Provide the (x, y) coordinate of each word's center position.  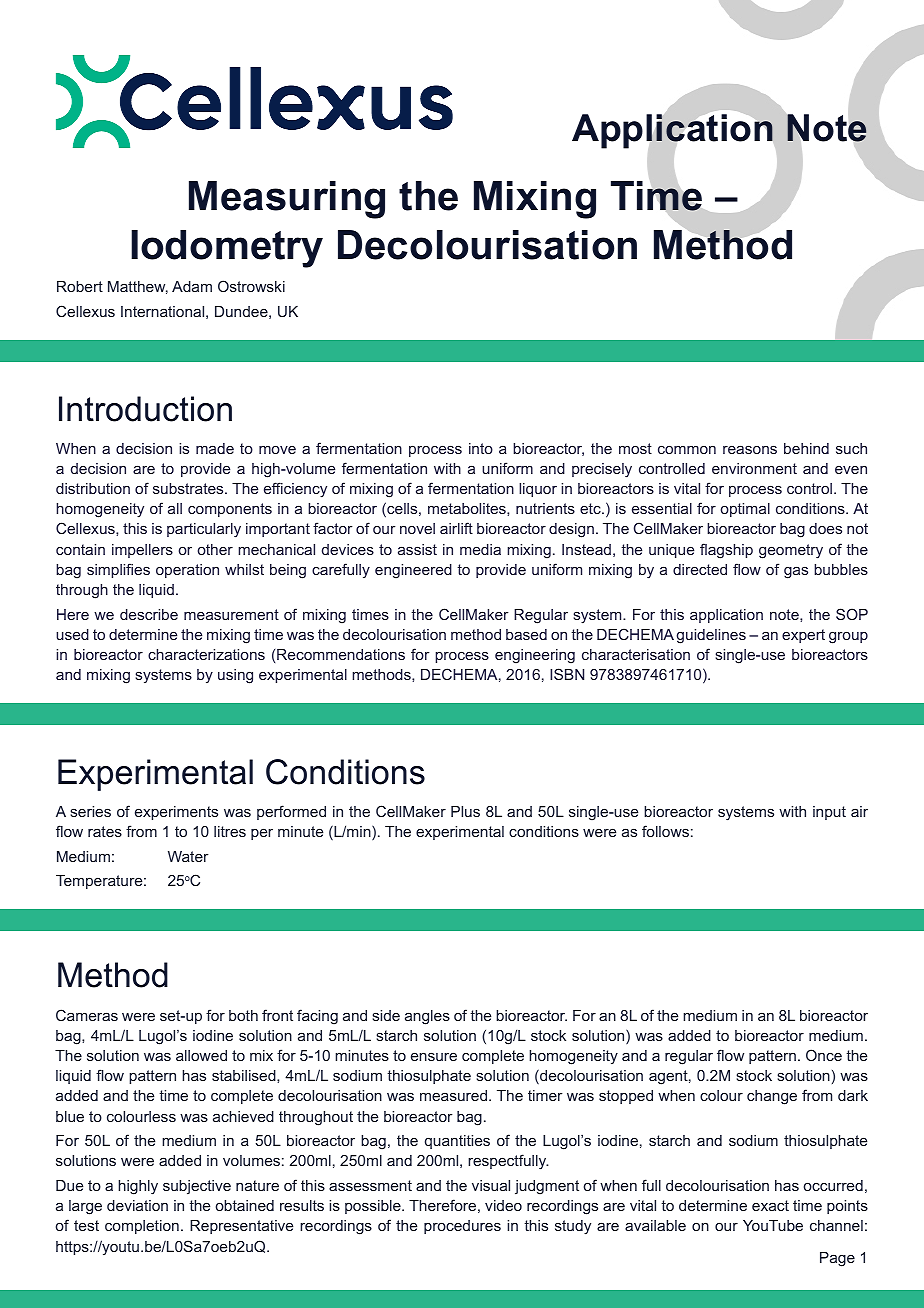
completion (142, 1227)
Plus (465, 811)
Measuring (287, 200)
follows (665, 831)
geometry (791, 551)
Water (188, 856)
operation (187, 571)
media (480, 549)
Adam (192, 286)
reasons (750, 449)
